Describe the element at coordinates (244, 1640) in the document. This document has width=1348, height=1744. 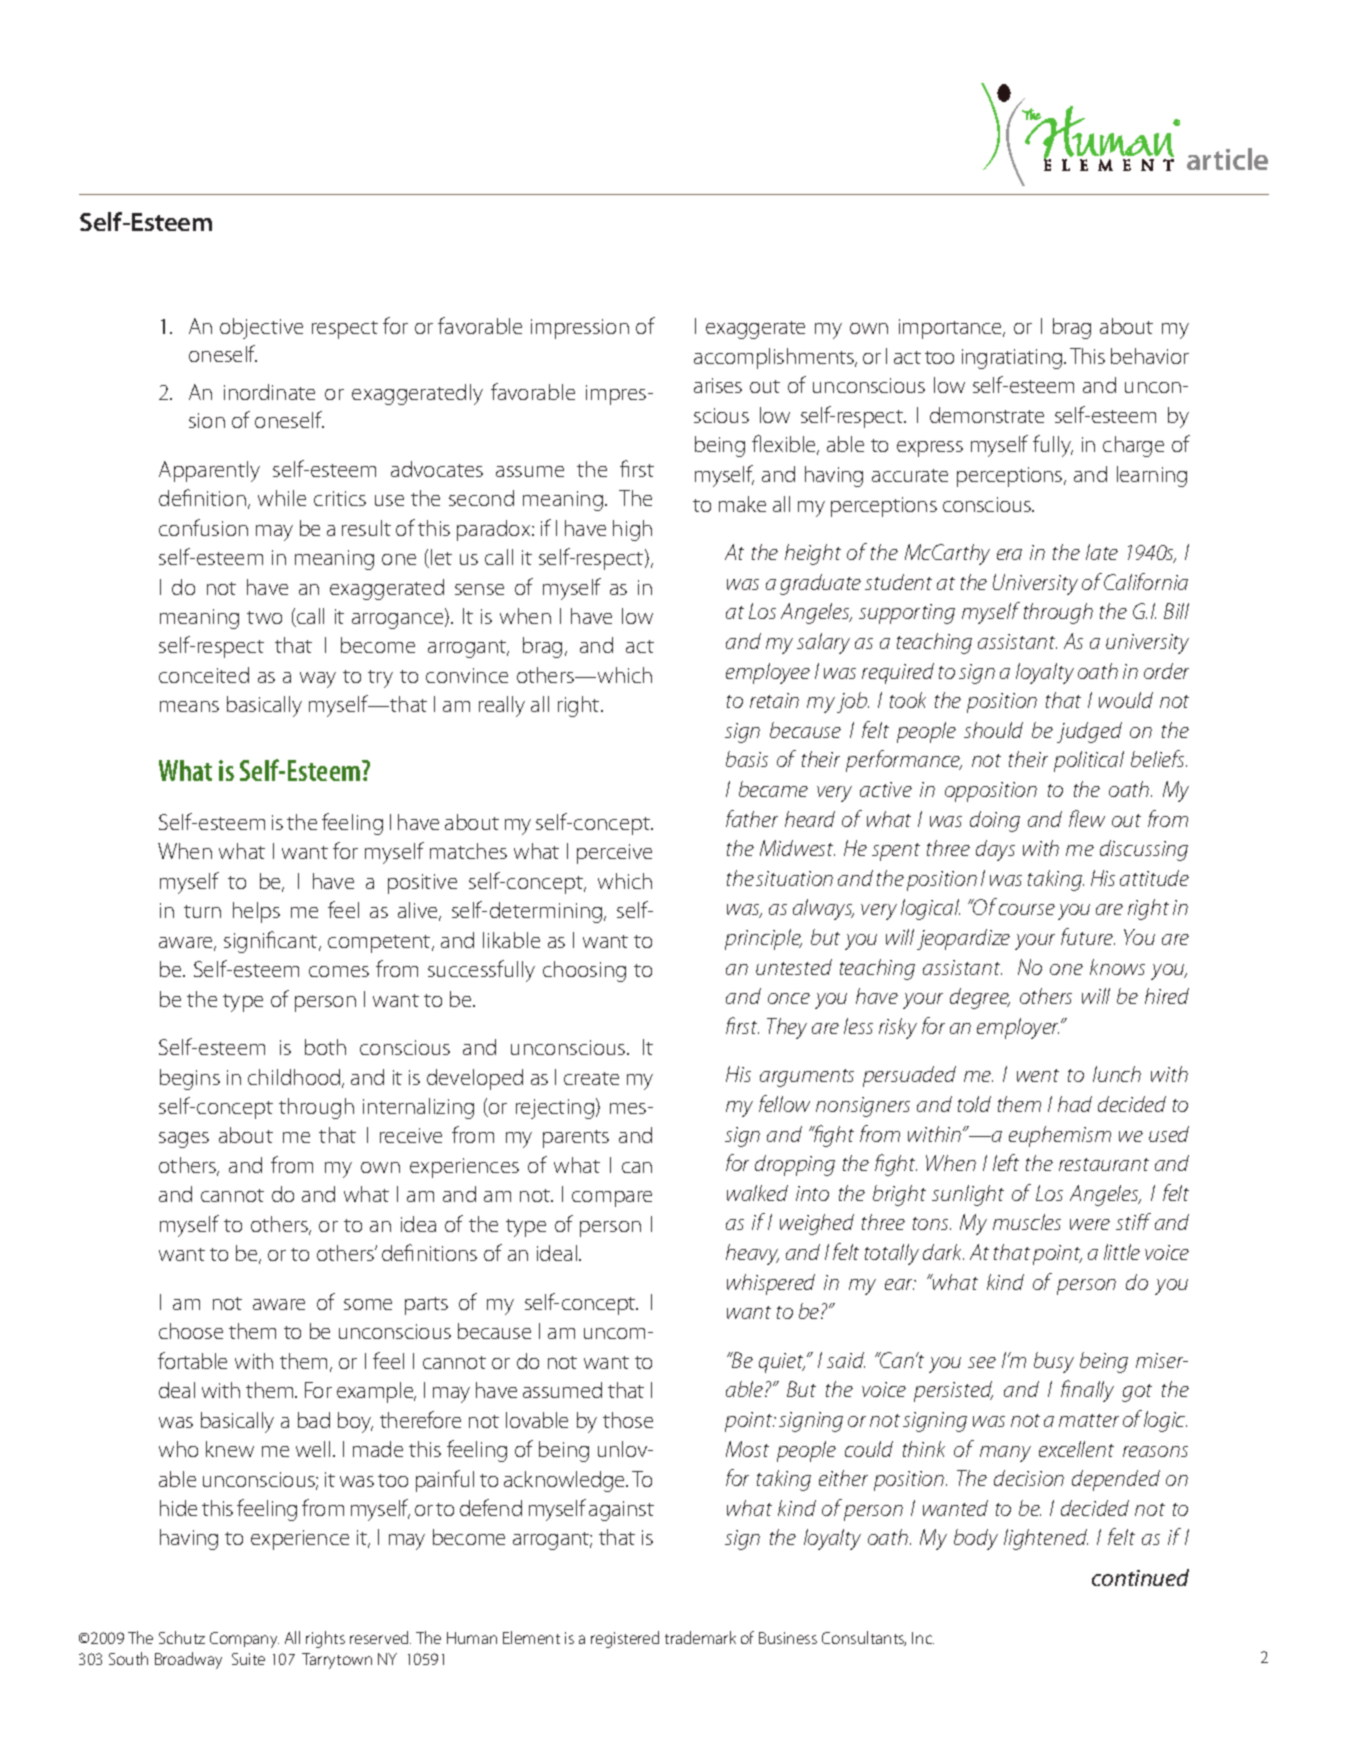
I see `Company` at that location.
